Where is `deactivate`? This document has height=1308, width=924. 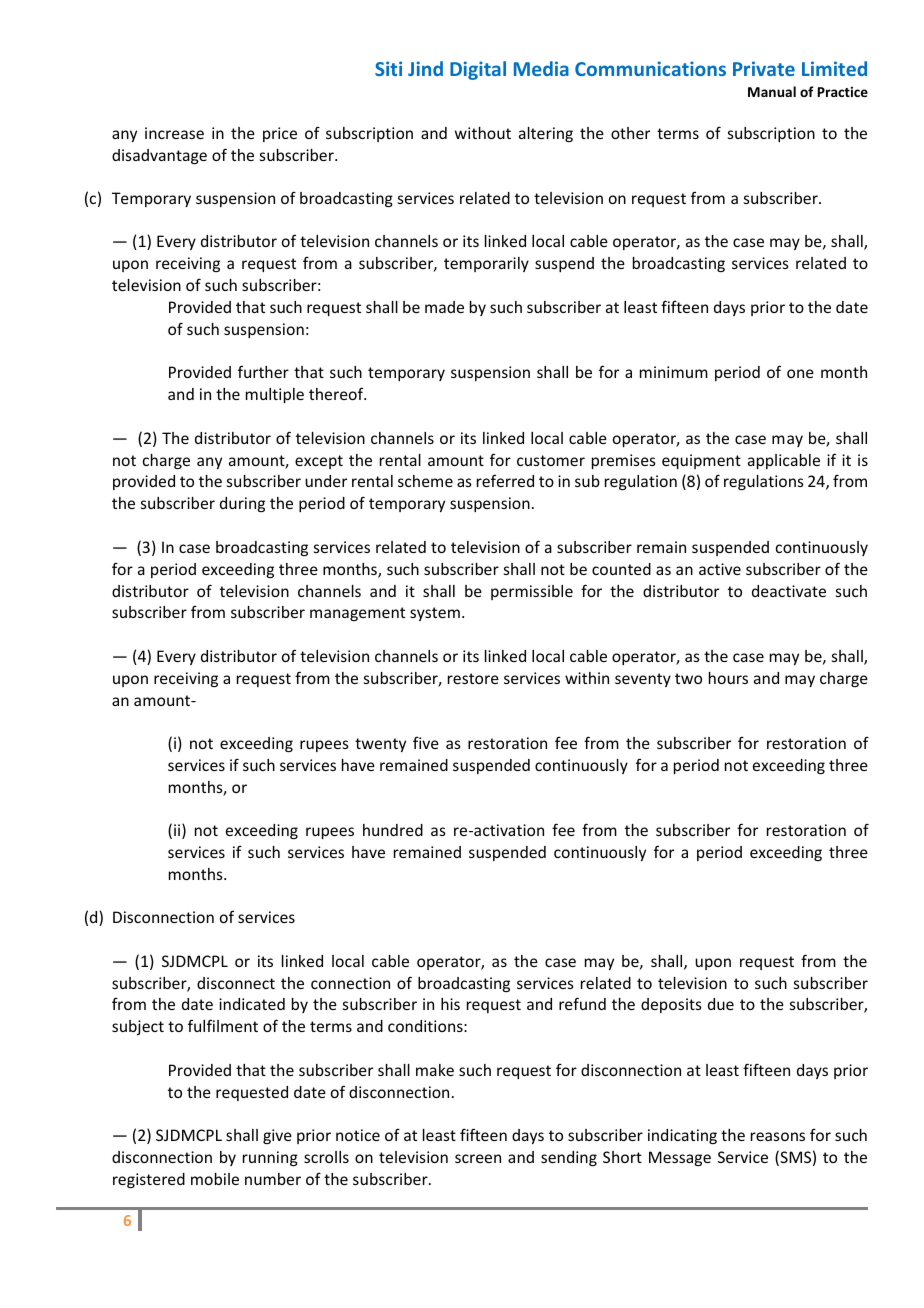 deactivate is located at coordinates (789, 591).
